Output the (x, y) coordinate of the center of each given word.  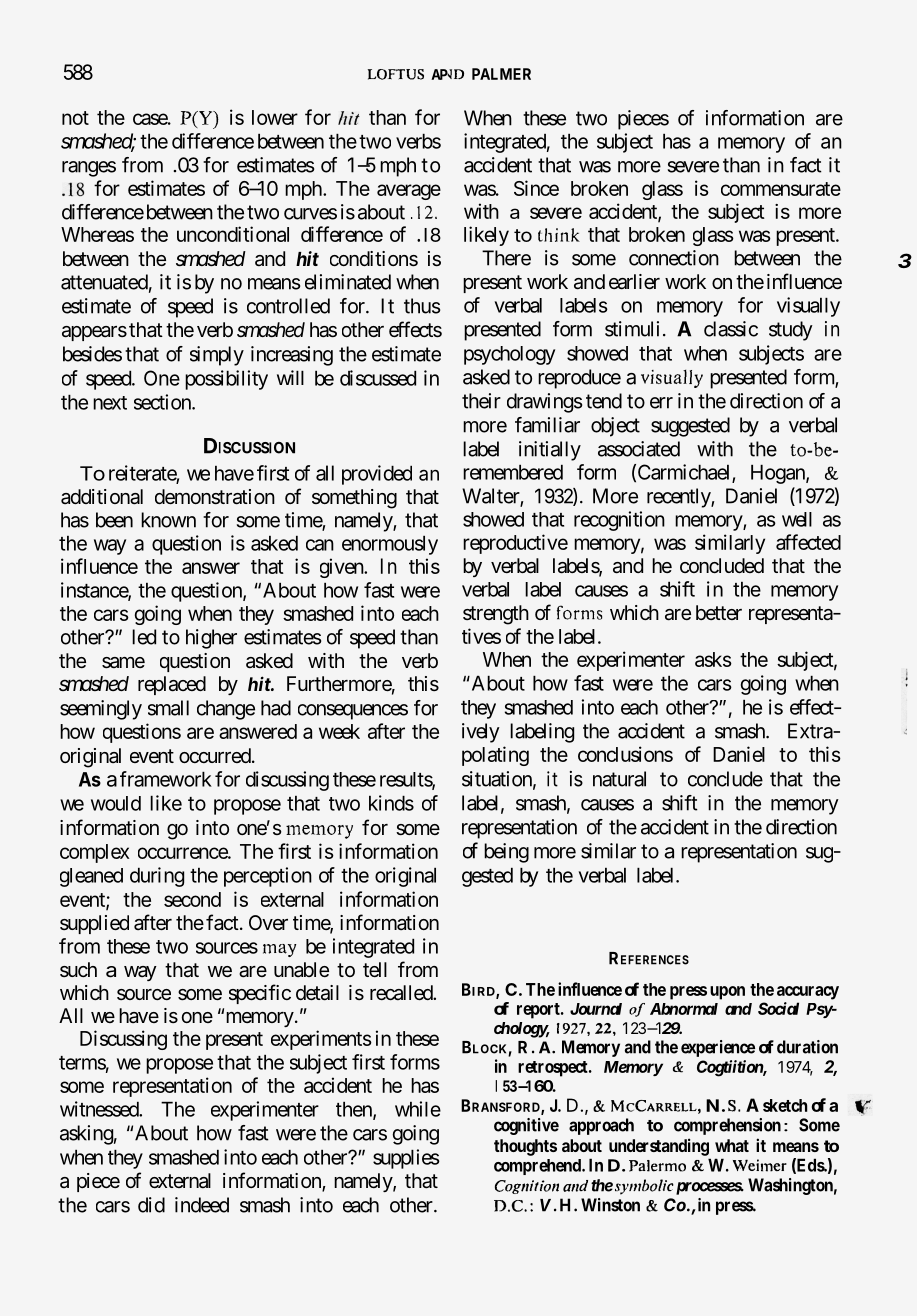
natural (619, 779)
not (75, 118)
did (151, 1205)
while (418, 1109)
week (339, 731)
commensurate (781, 189)
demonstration (215, 497)
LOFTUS (396, 74)
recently (679, 498)
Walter (491, 497)
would (116, 803)
